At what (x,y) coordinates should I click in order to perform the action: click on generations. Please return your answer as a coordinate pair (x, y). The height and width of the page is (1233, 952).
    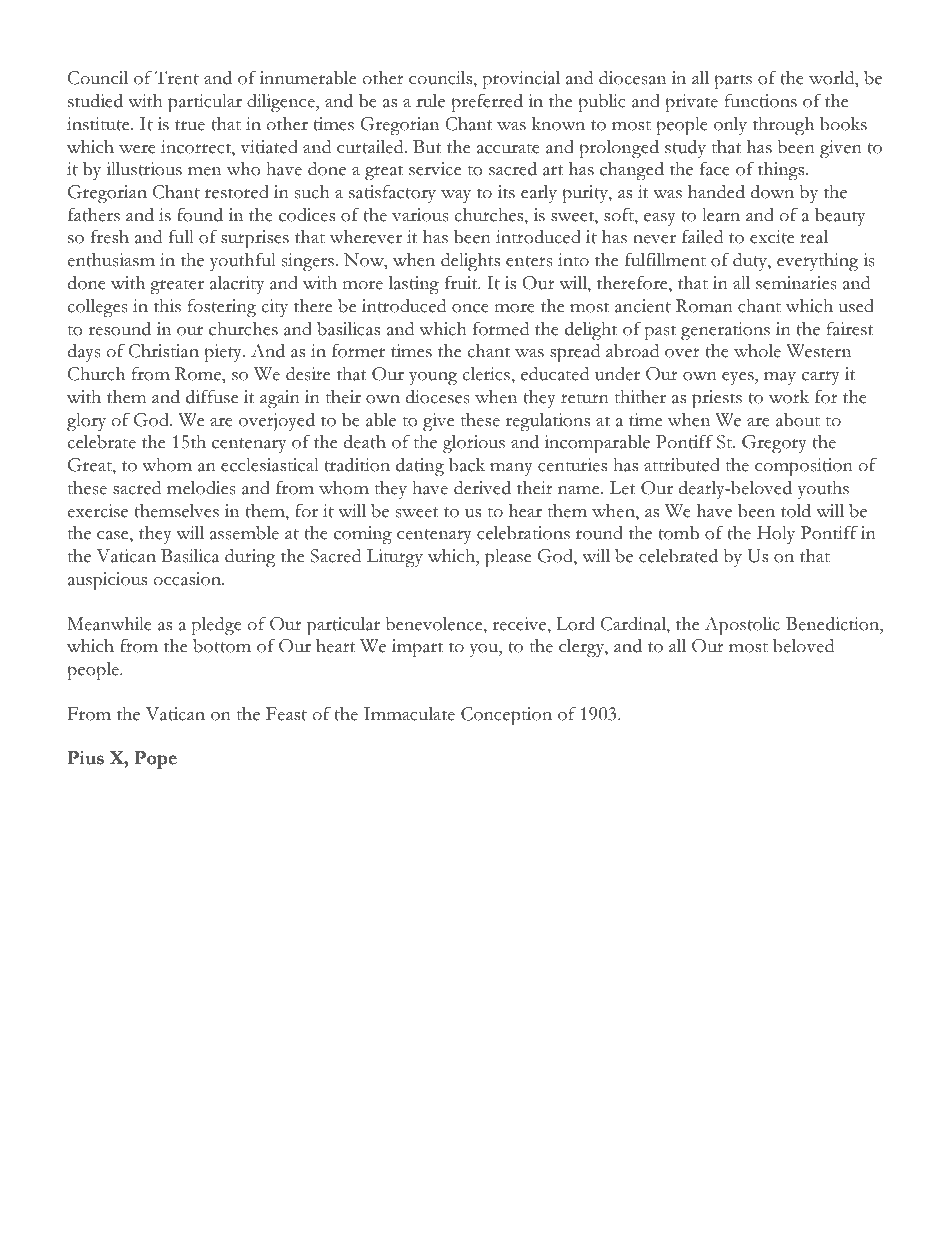
    Looking at the image, I should click on (725, 331).
